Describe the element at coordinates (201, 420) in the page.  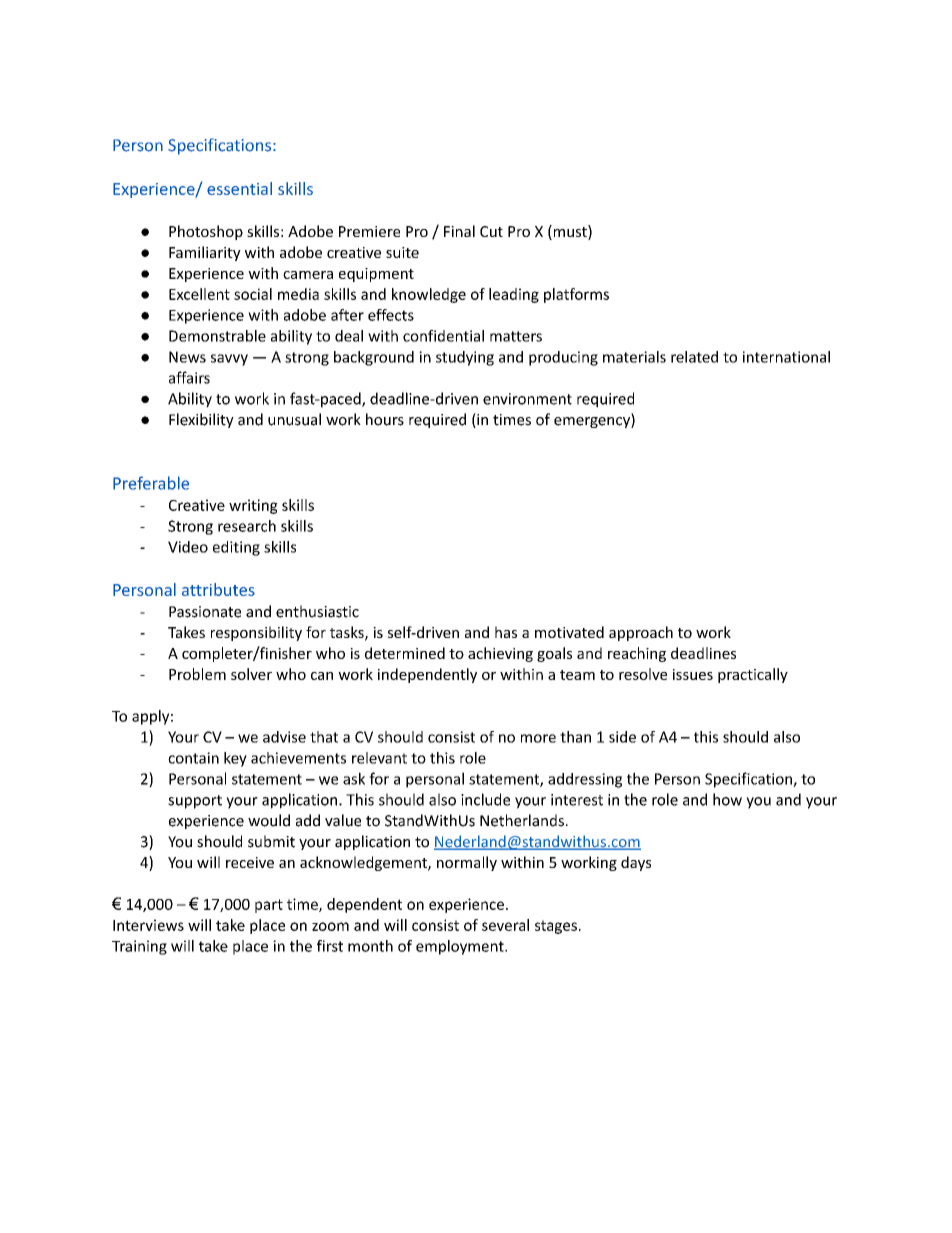
I see `Flexibility` at that location.
